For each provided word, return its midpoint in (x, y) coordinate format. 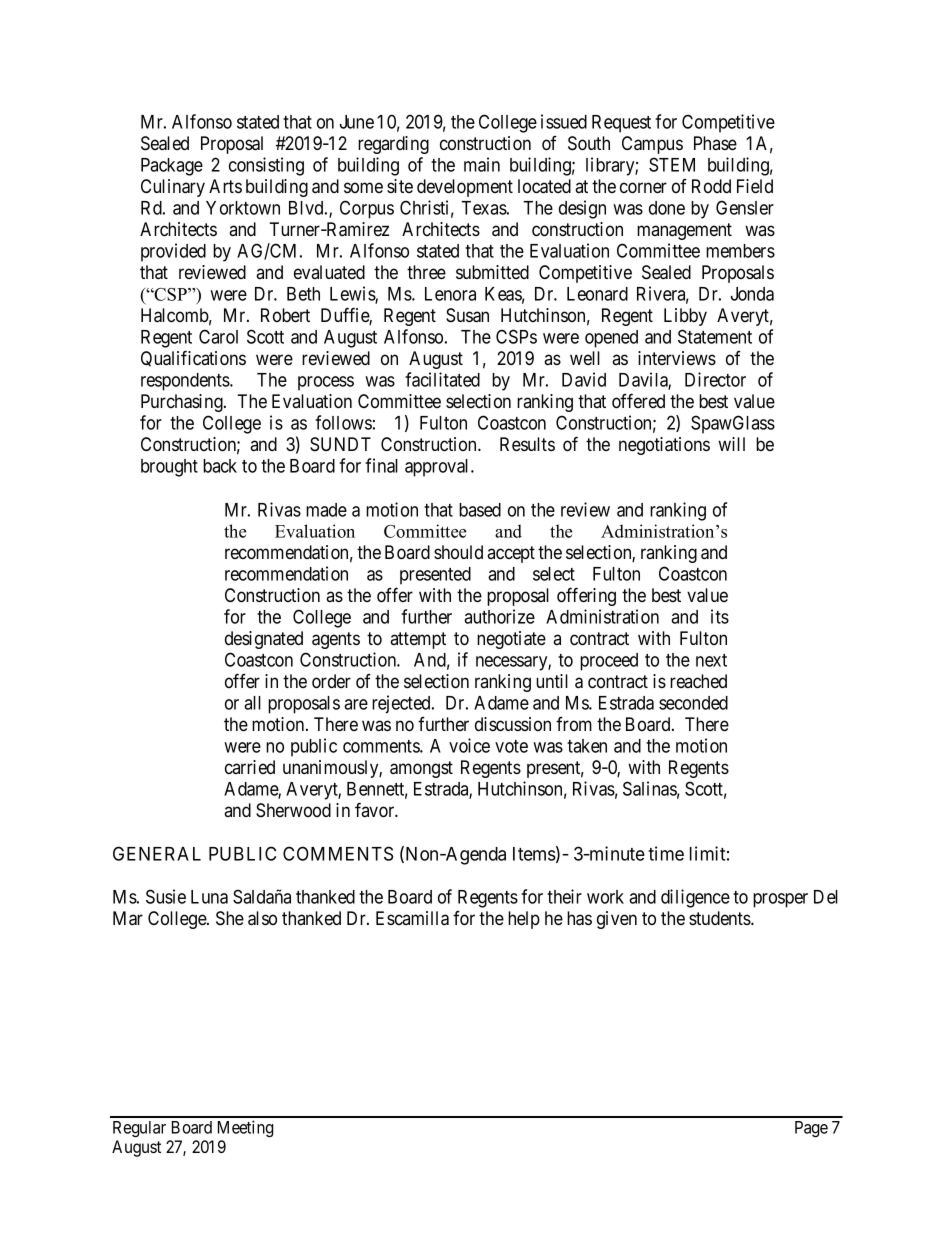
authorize (499, 616)
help (524, 920)
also (262, 918)
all (252, 703)
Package (172, 167)
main (482, 164)
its (720, 616)
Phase (715, 143)
